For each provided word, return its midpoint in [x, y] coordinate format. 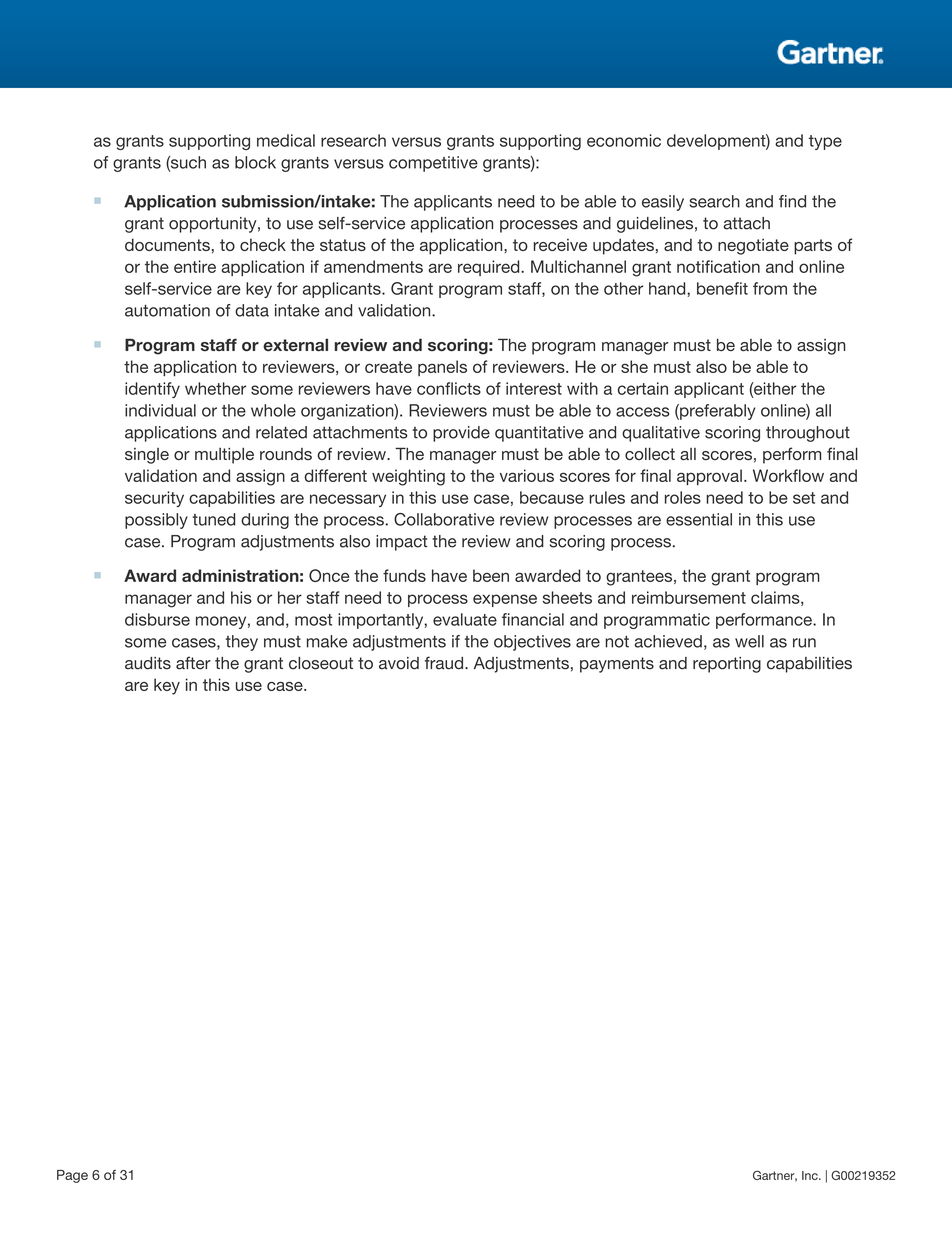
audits [148, 663]
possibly [156, 521]
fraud [445, 663]
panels [442, 368]
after [193, 663]
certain [643, 388]
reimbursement [689, 597]
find [792, 201]
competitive [433, 164]
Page [72, 1176]
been [491, 575]
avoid [399, 663]
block [255, 162]
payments [617, 665]
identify [152, 390]
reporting [727, 665]
